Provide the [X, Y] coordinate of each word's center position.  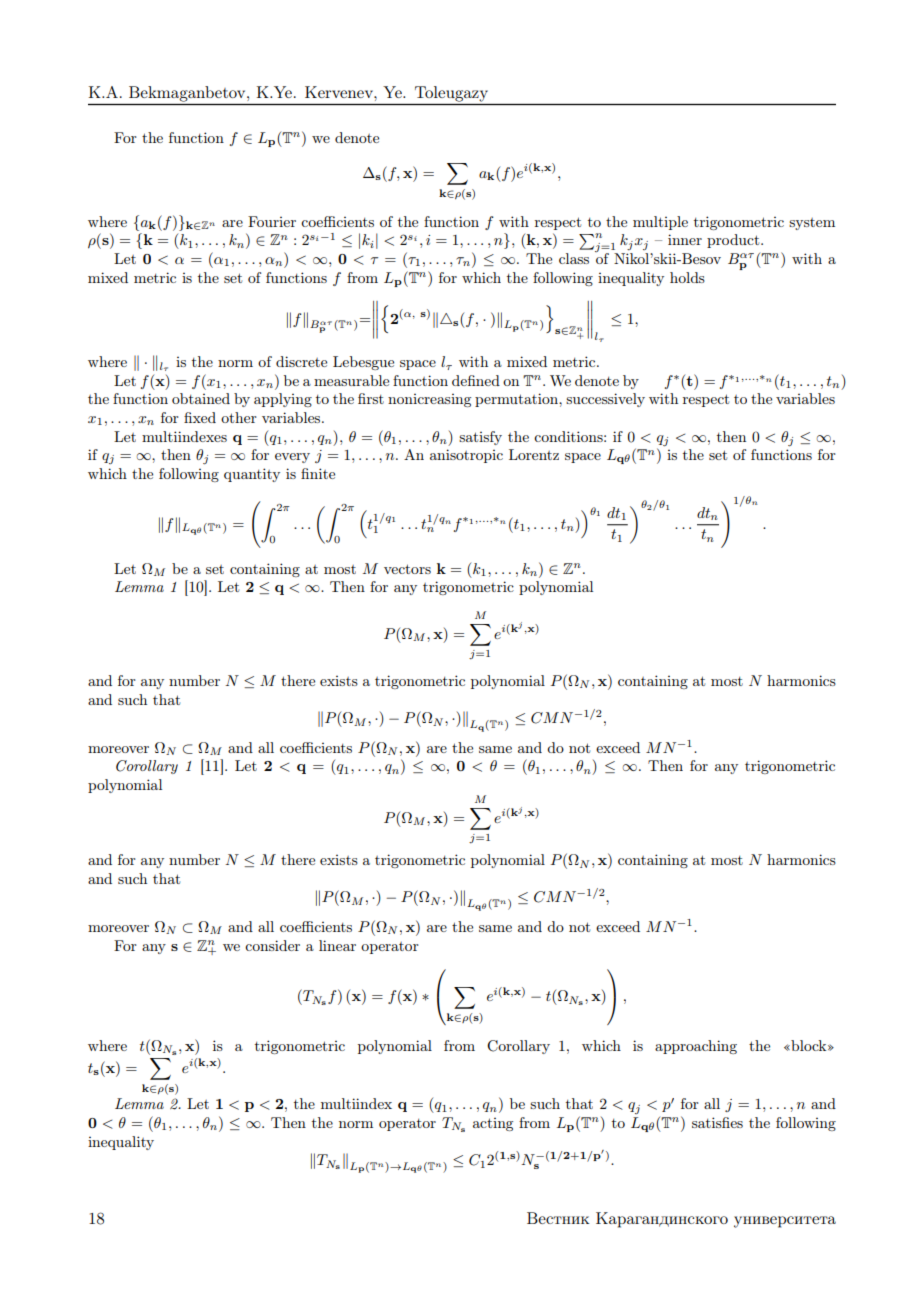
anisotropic [466, 456]
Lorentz [534, 454]
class [574, 258]
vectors [407, 569]
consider [272, 945]
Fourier [272, 221]
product [734, 241]
